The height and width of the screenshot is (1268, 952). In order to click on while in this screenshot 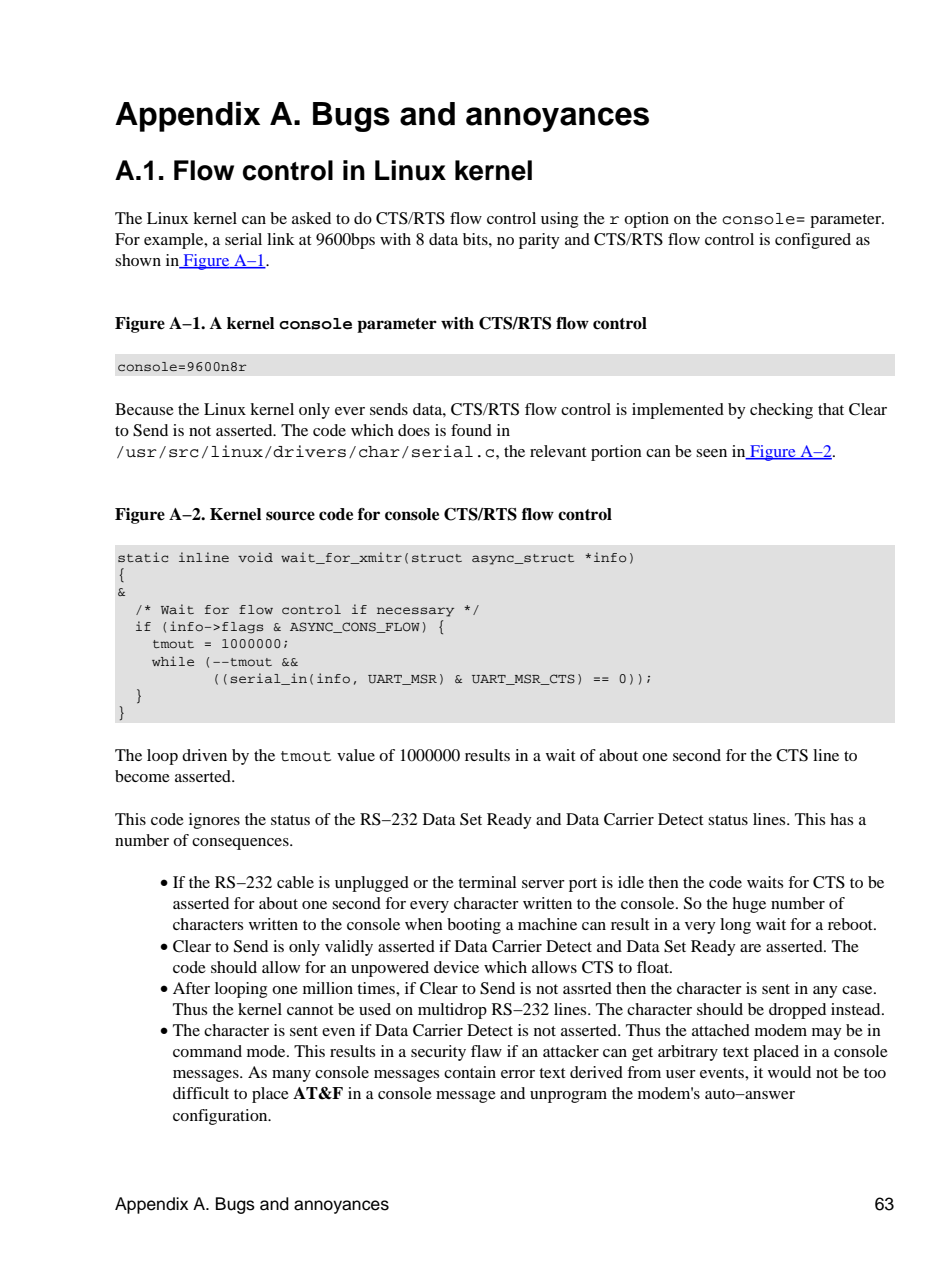, I will do `click(173, 661)`.
